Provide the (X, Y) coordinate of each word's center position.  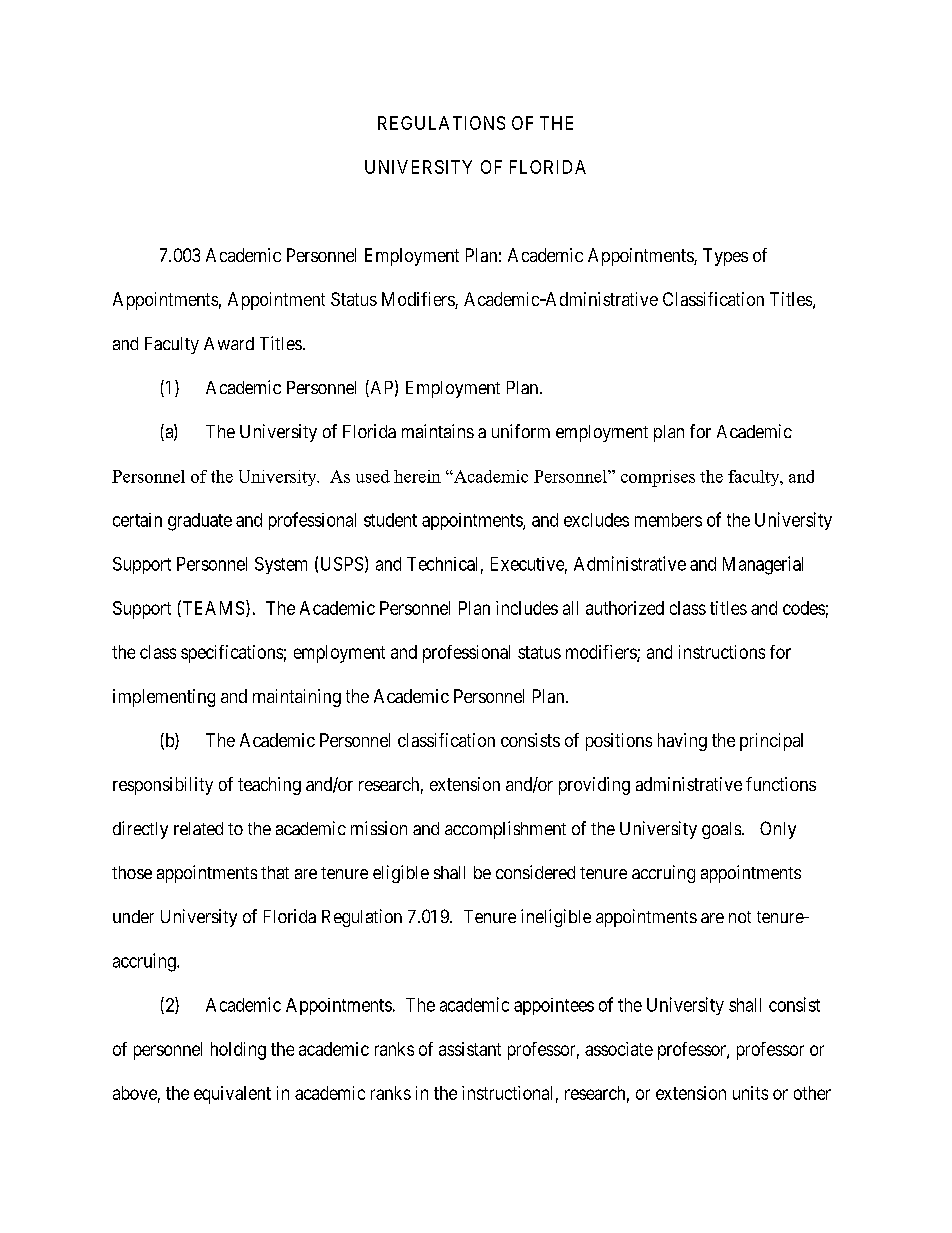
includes (527, 608)
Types (725, 257)
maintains (438, 431)
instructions (722, 652)
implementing (164, 698)
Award (229, 343)
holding (238, 1051)
